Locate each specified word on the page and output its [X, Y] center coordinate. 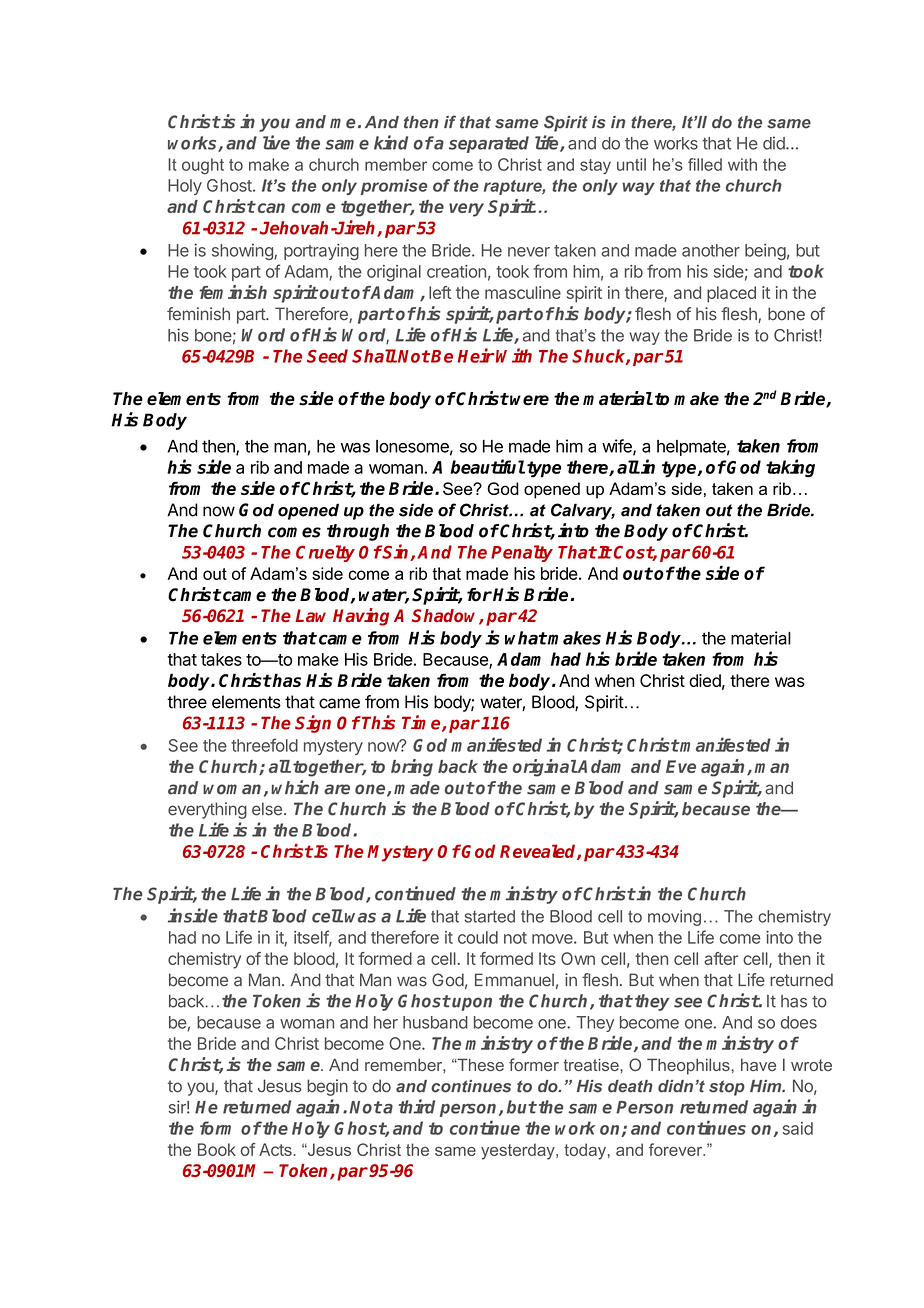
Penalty [522, 553]
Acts [276, 1149]
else [267, 809]
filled [705, 164]
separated [489, 144]
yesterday [519, 1151]
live [276, 142]
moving [674, 918]
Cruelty [325, 553]
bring [412, 768]
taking [790, 468]
